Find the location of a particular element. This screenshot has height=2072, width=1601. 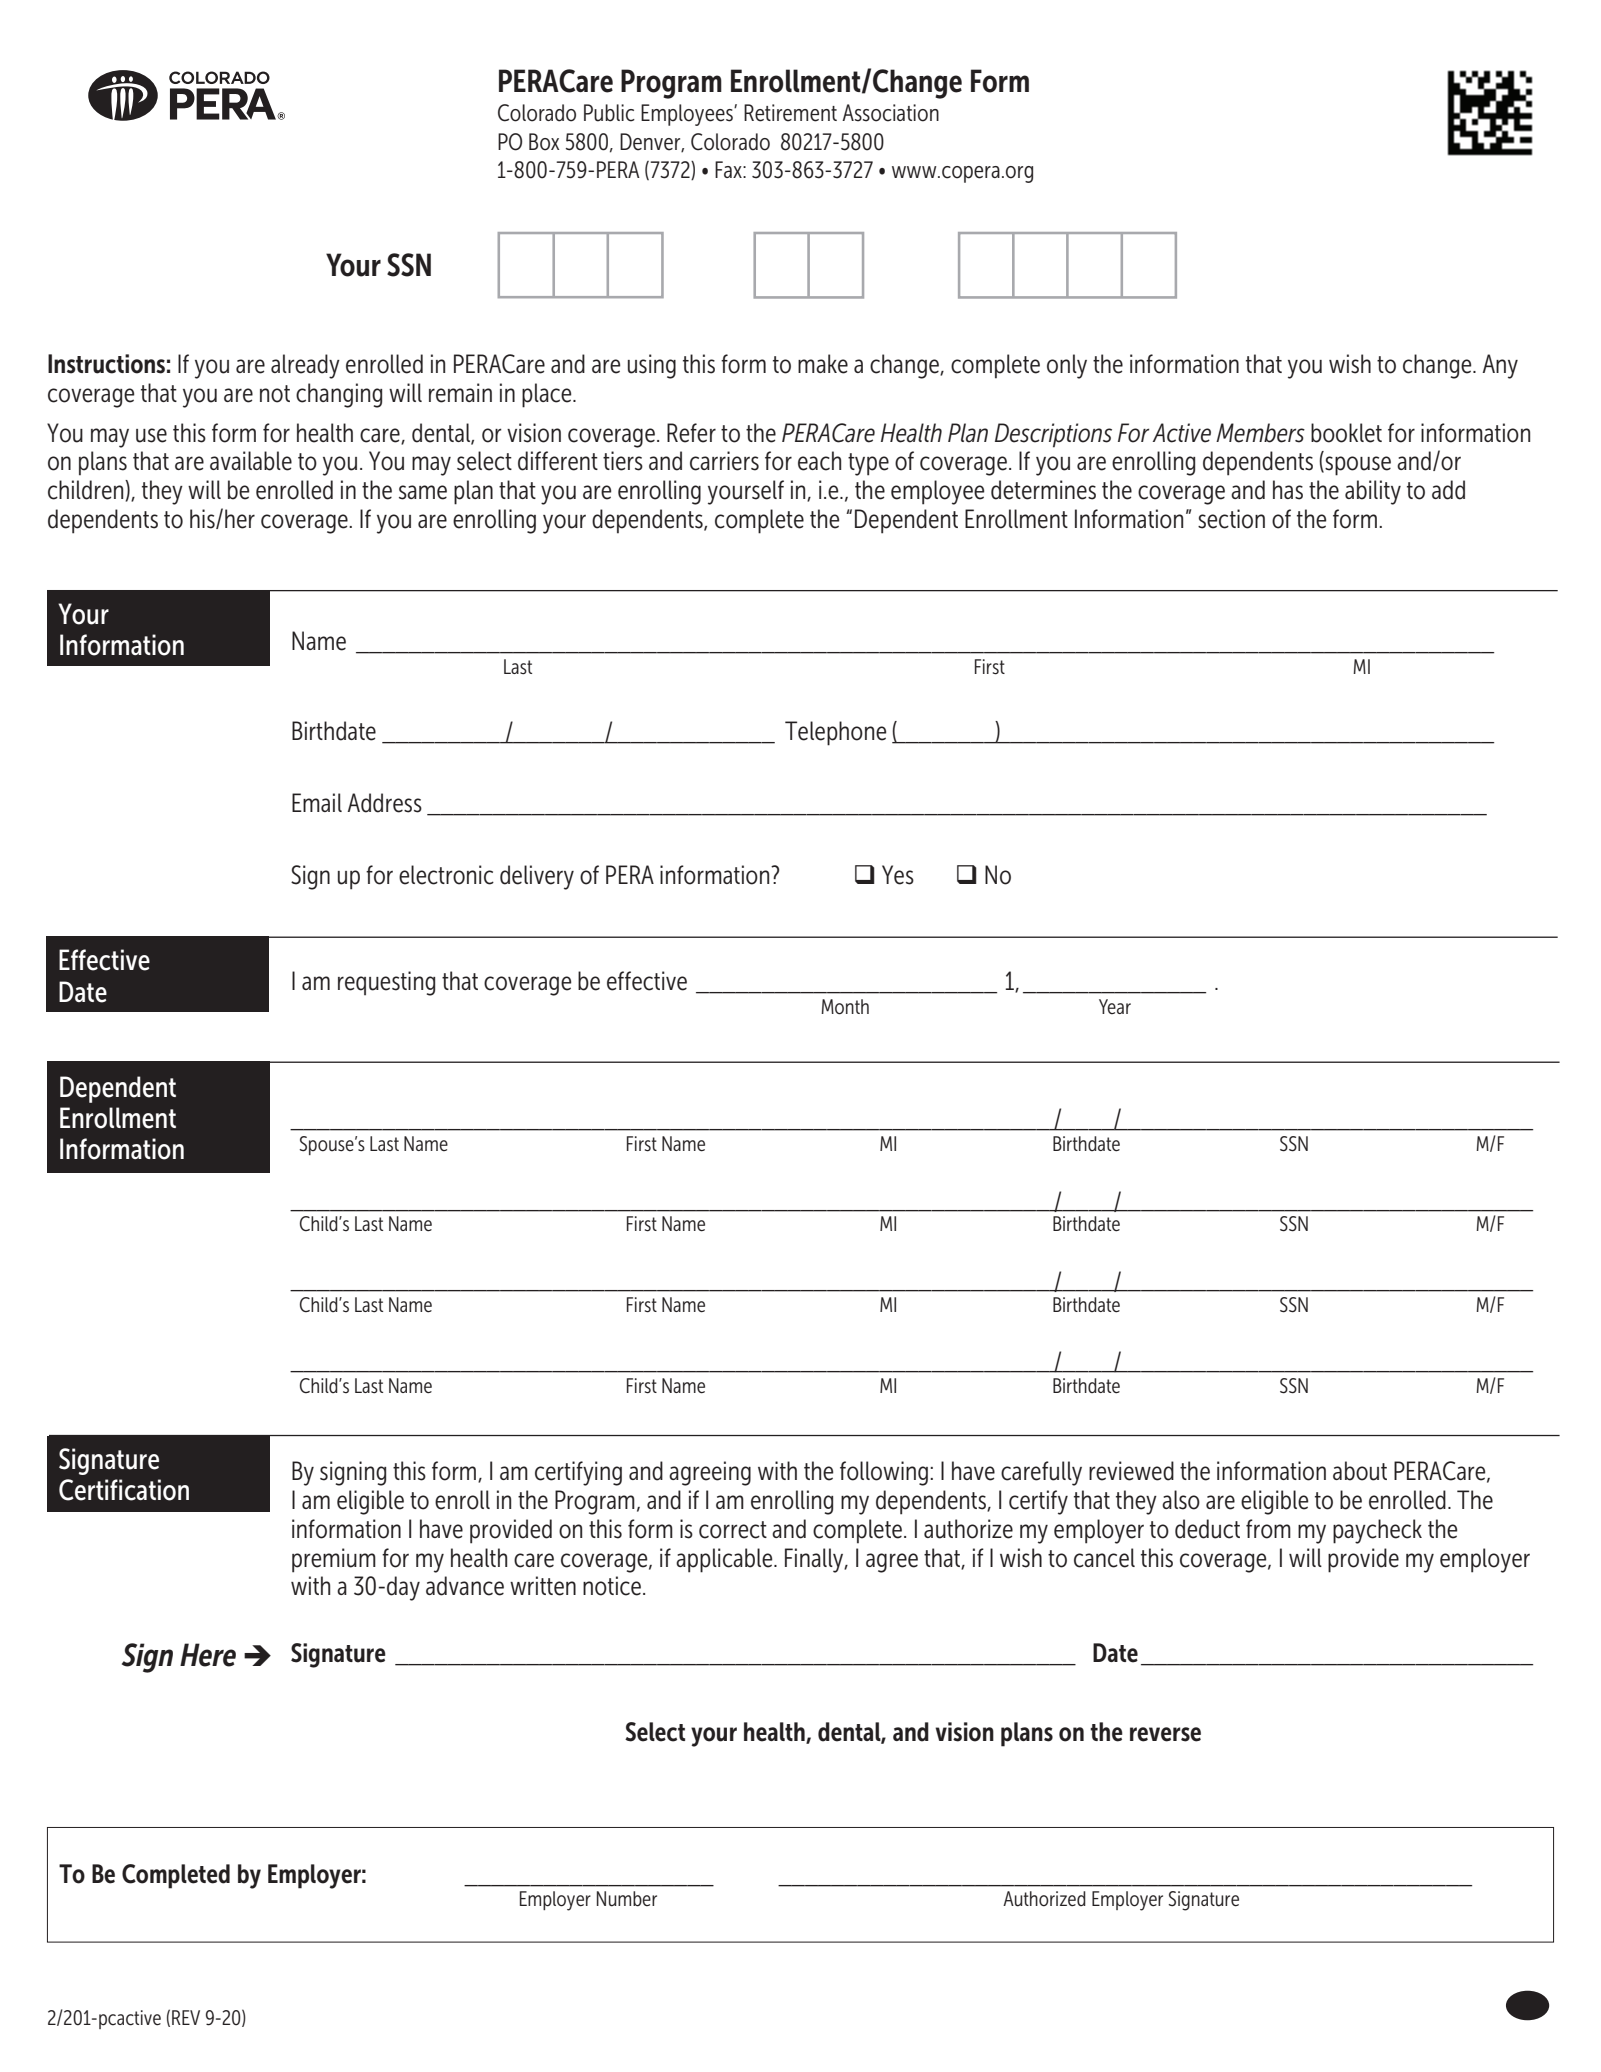

Box is located at coordinates (544, 142).
